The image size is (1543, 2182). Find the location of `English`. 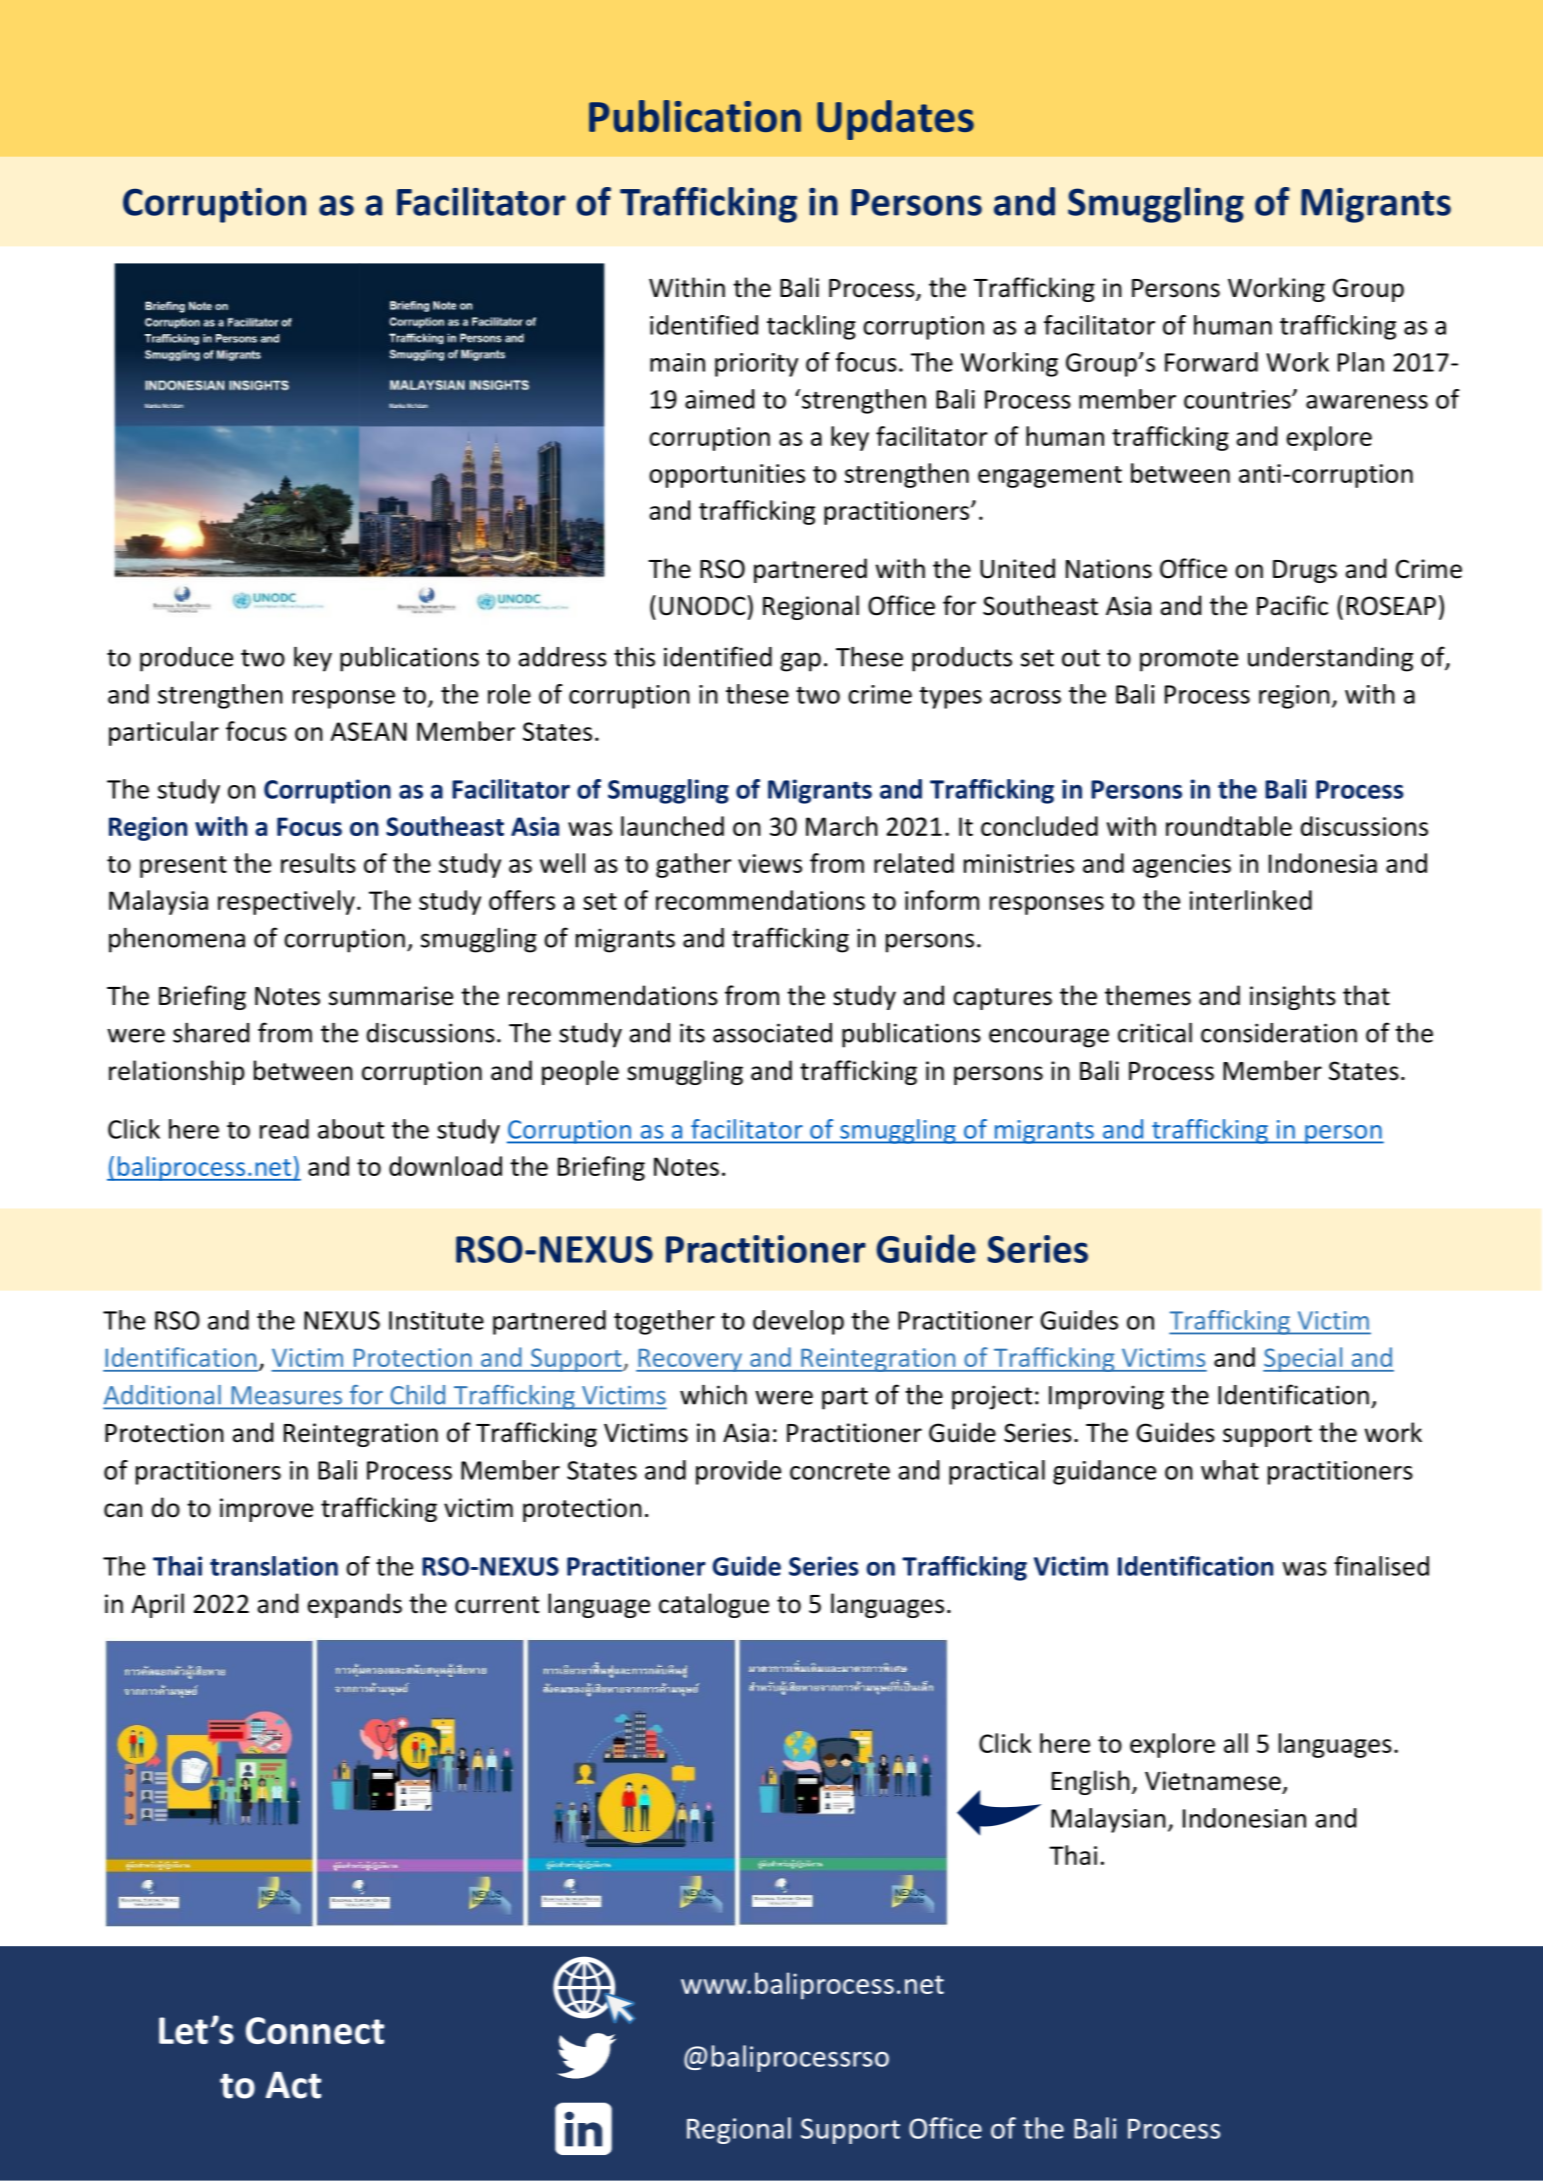

English is located at coordinates (1091, 1782).
